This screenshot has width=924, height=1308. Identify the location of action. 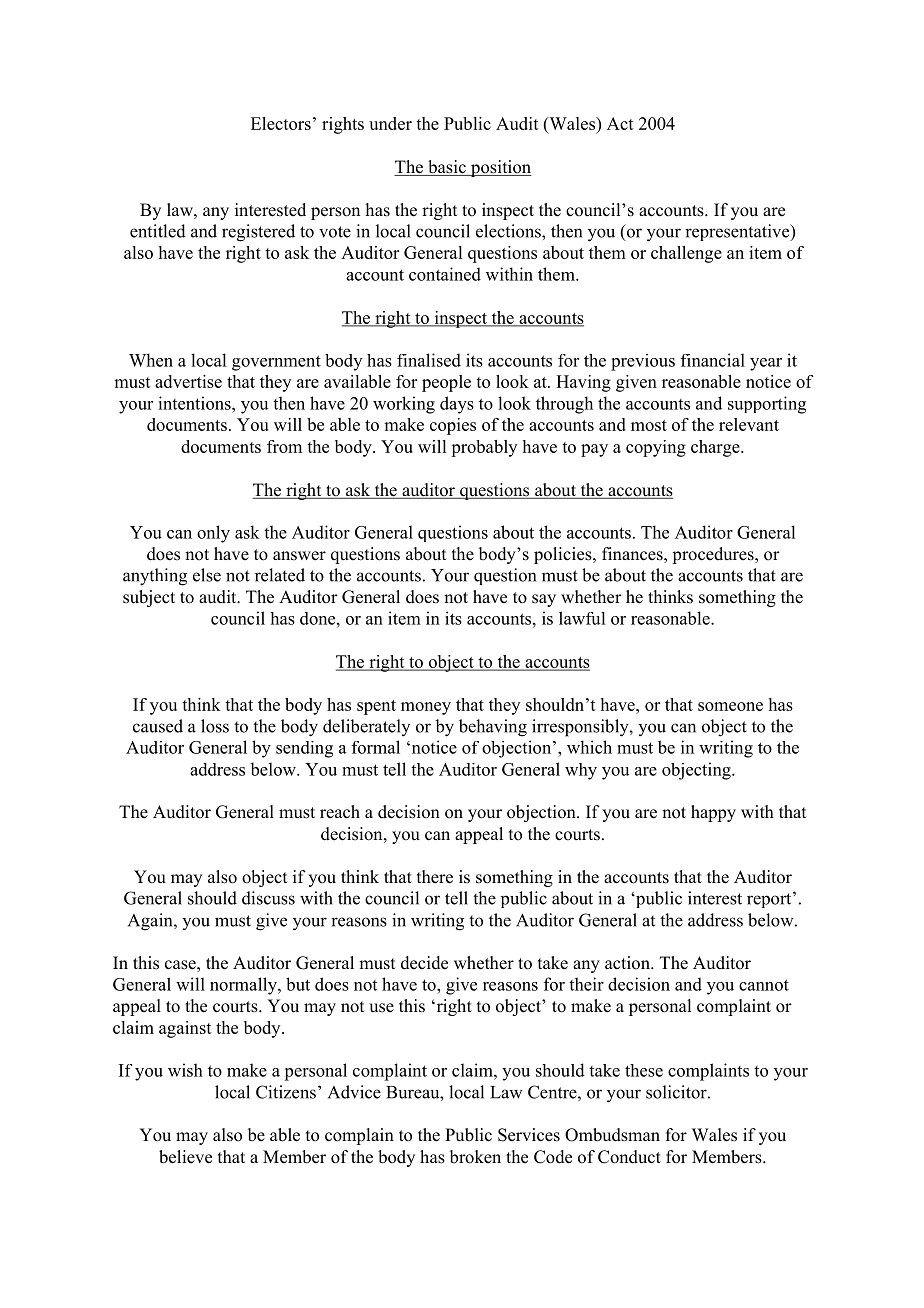
(628, 963).
